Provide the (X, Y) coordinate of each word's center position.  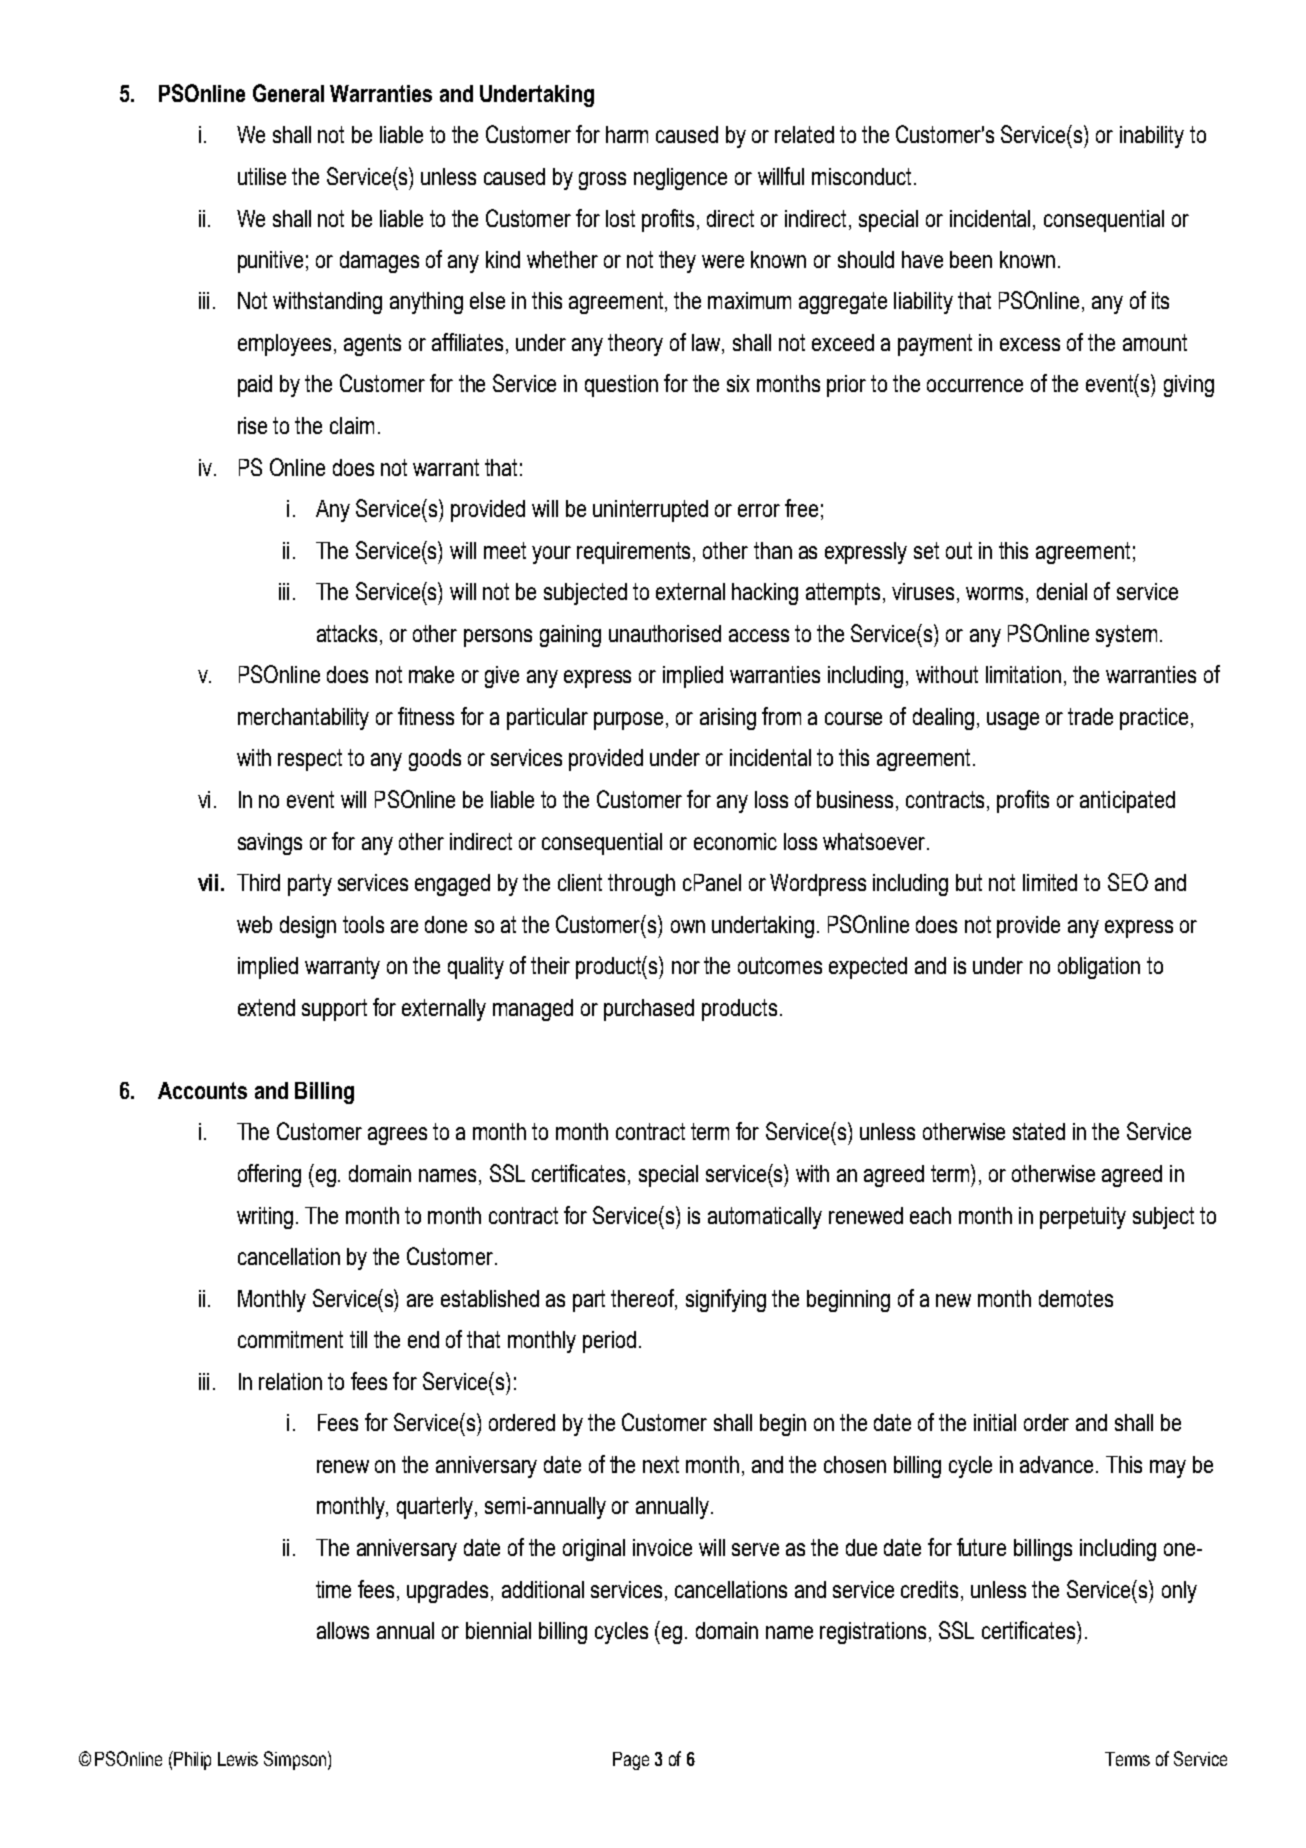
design (308, 927)
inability (1152, 137)
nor (686, 967)
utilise (262, 176)
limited (1050, 882)
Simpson (295, 1760)
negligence (680, 179)
